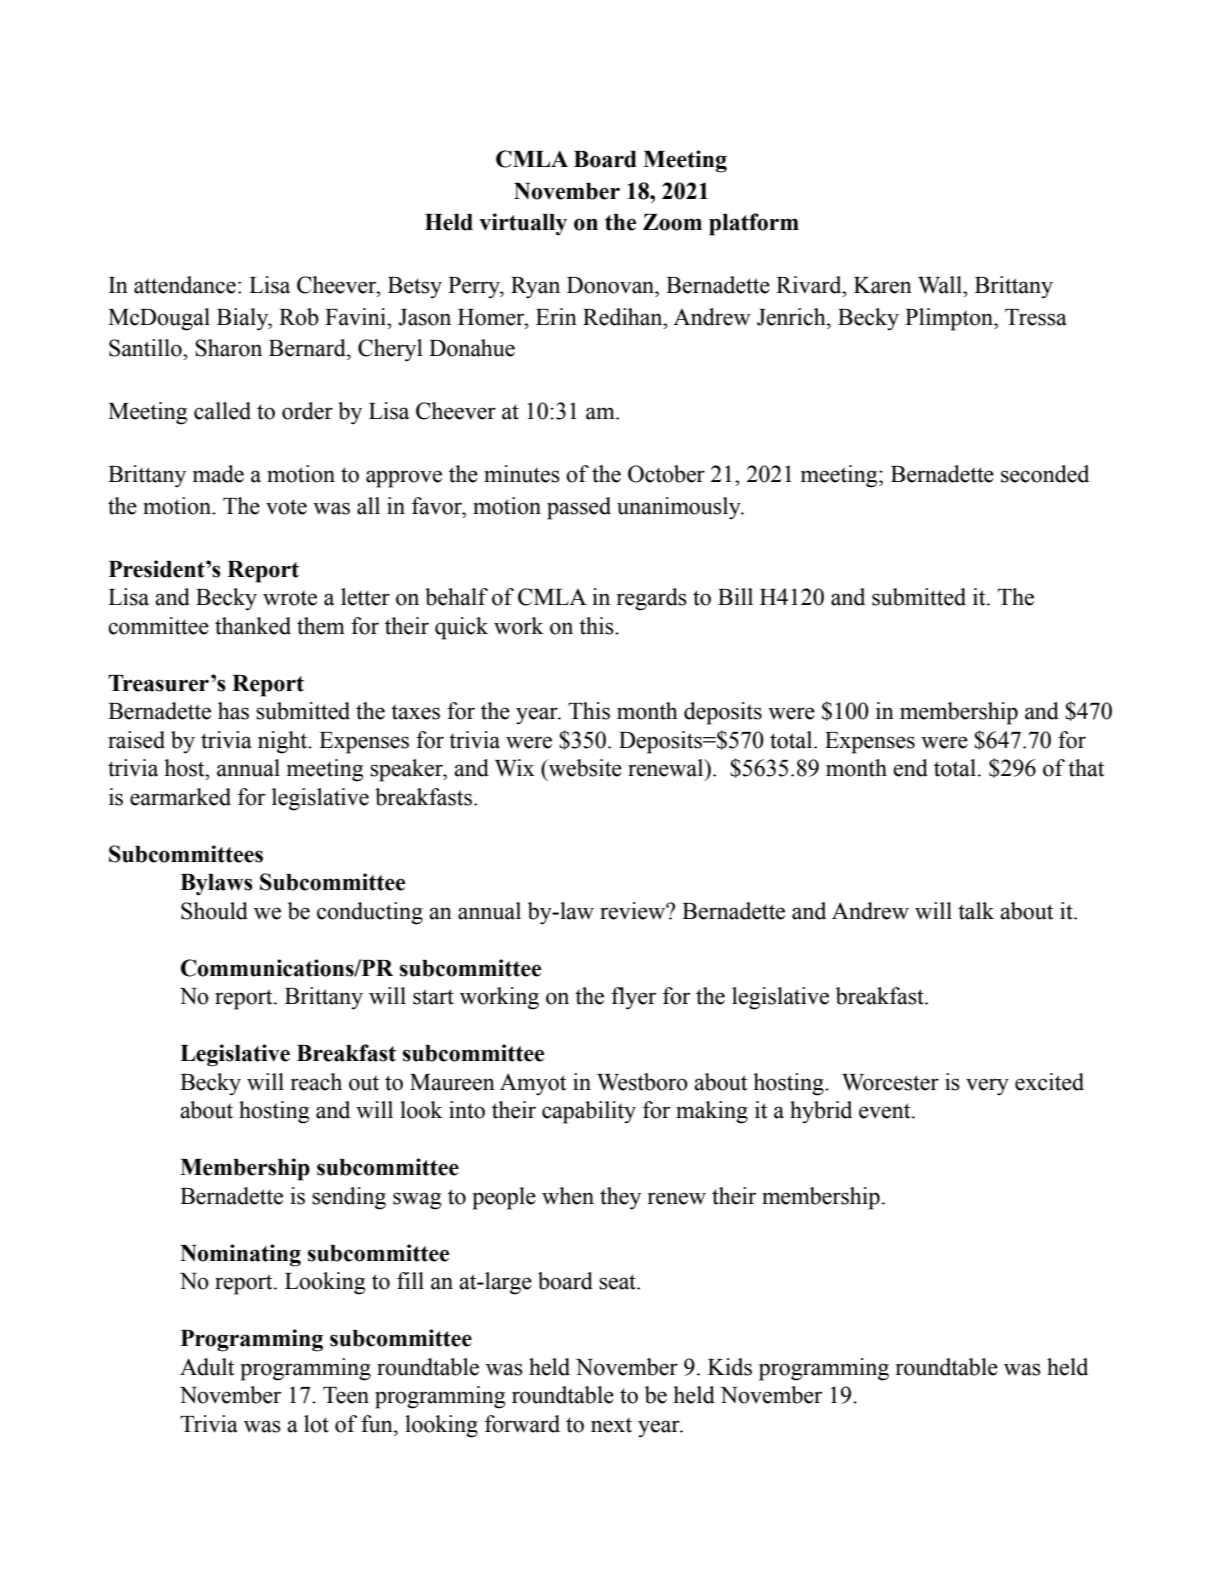  What do you see at coordinates (1045, 474) in the screenshot?
I see `seconded` at bounding box center [1045, 474].
